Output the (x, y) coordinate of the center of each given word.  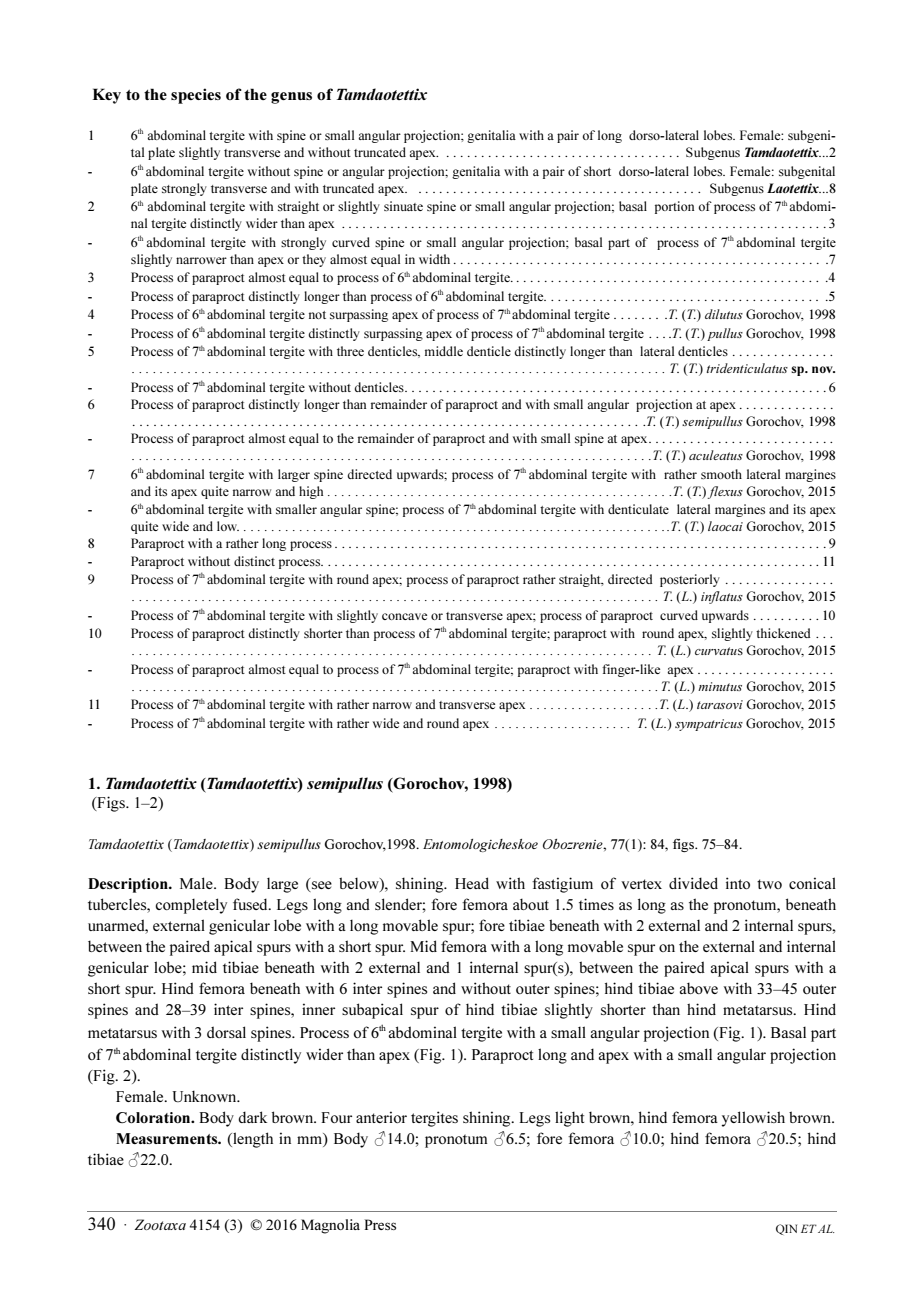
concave (404, 616)
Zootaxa (160, 1224)
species (196, 96)
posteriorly (690, 580)
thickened (783, 633)
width (434, 259)
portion (674, 207)
